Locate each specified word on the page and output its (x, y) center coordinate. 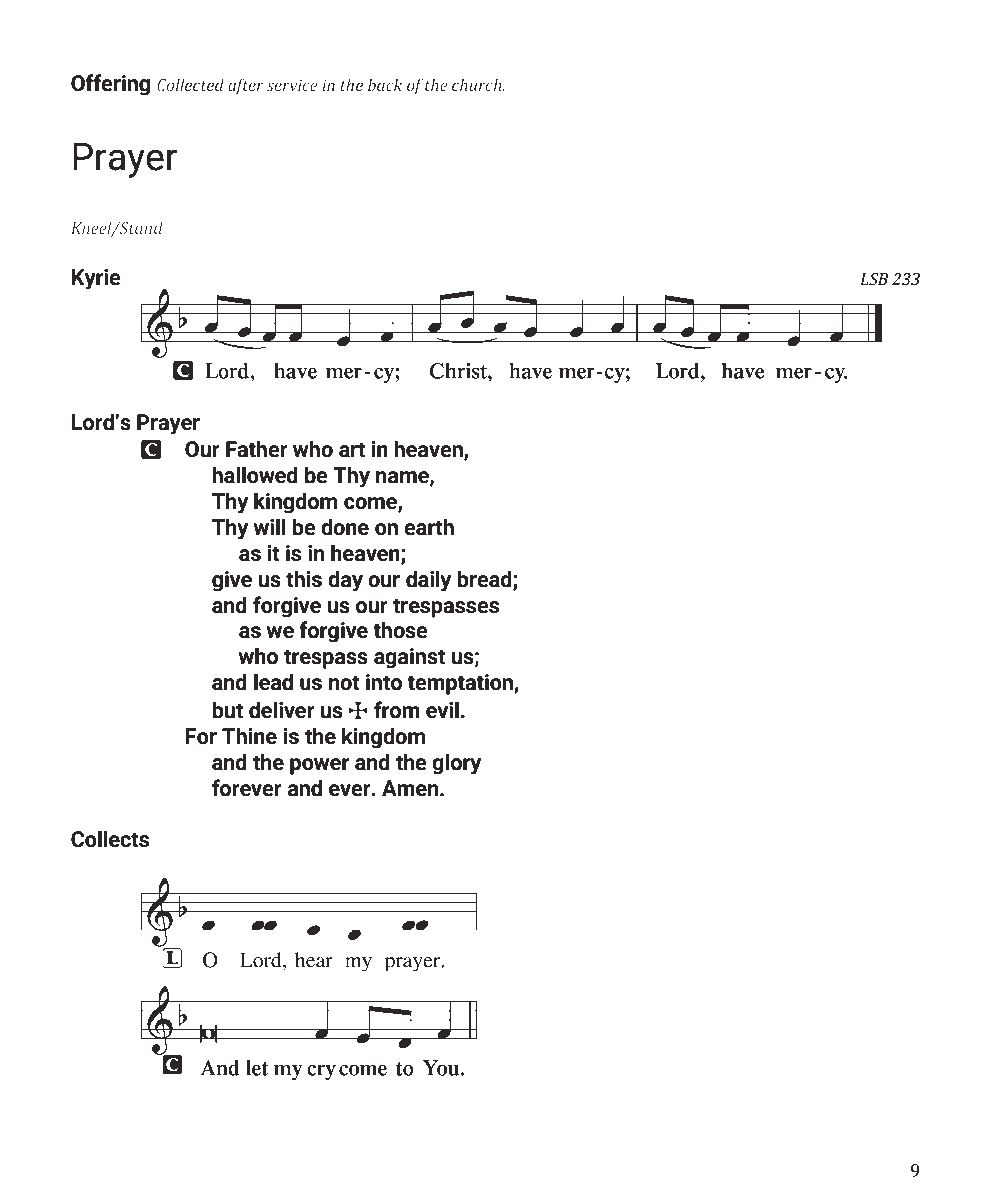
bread (485, 579)
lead (273, 682)
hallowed (255, 475)
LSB (874, 279)
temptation (461, 684)
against (409, 658)
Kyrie (96, 279)
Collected (190, 84)
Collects (110, 839)
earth (429, 527)
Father (257, 449)
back (385, 84)
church (478, 84)
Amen (411, 788)
